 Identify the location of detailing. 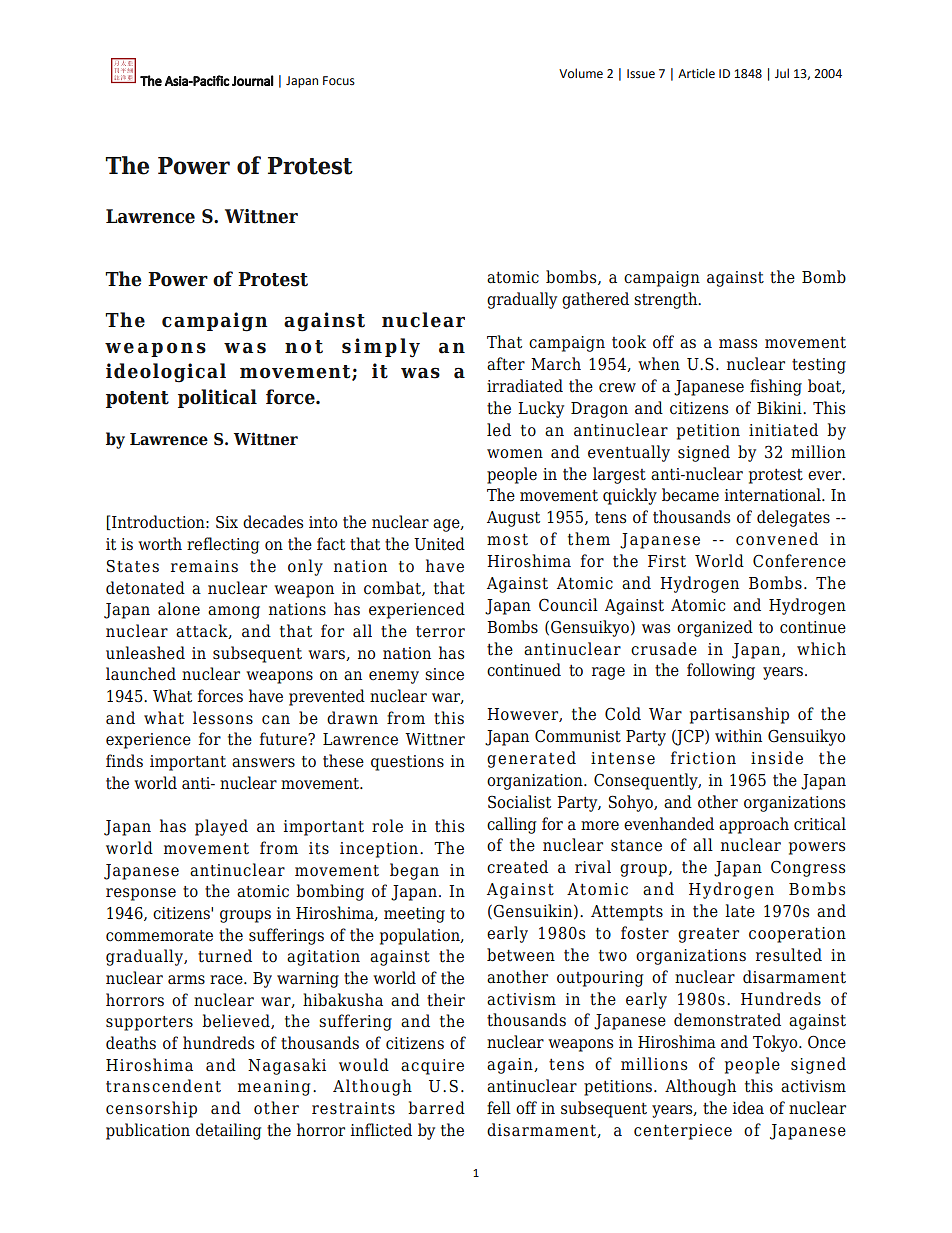
(228, 1131).
